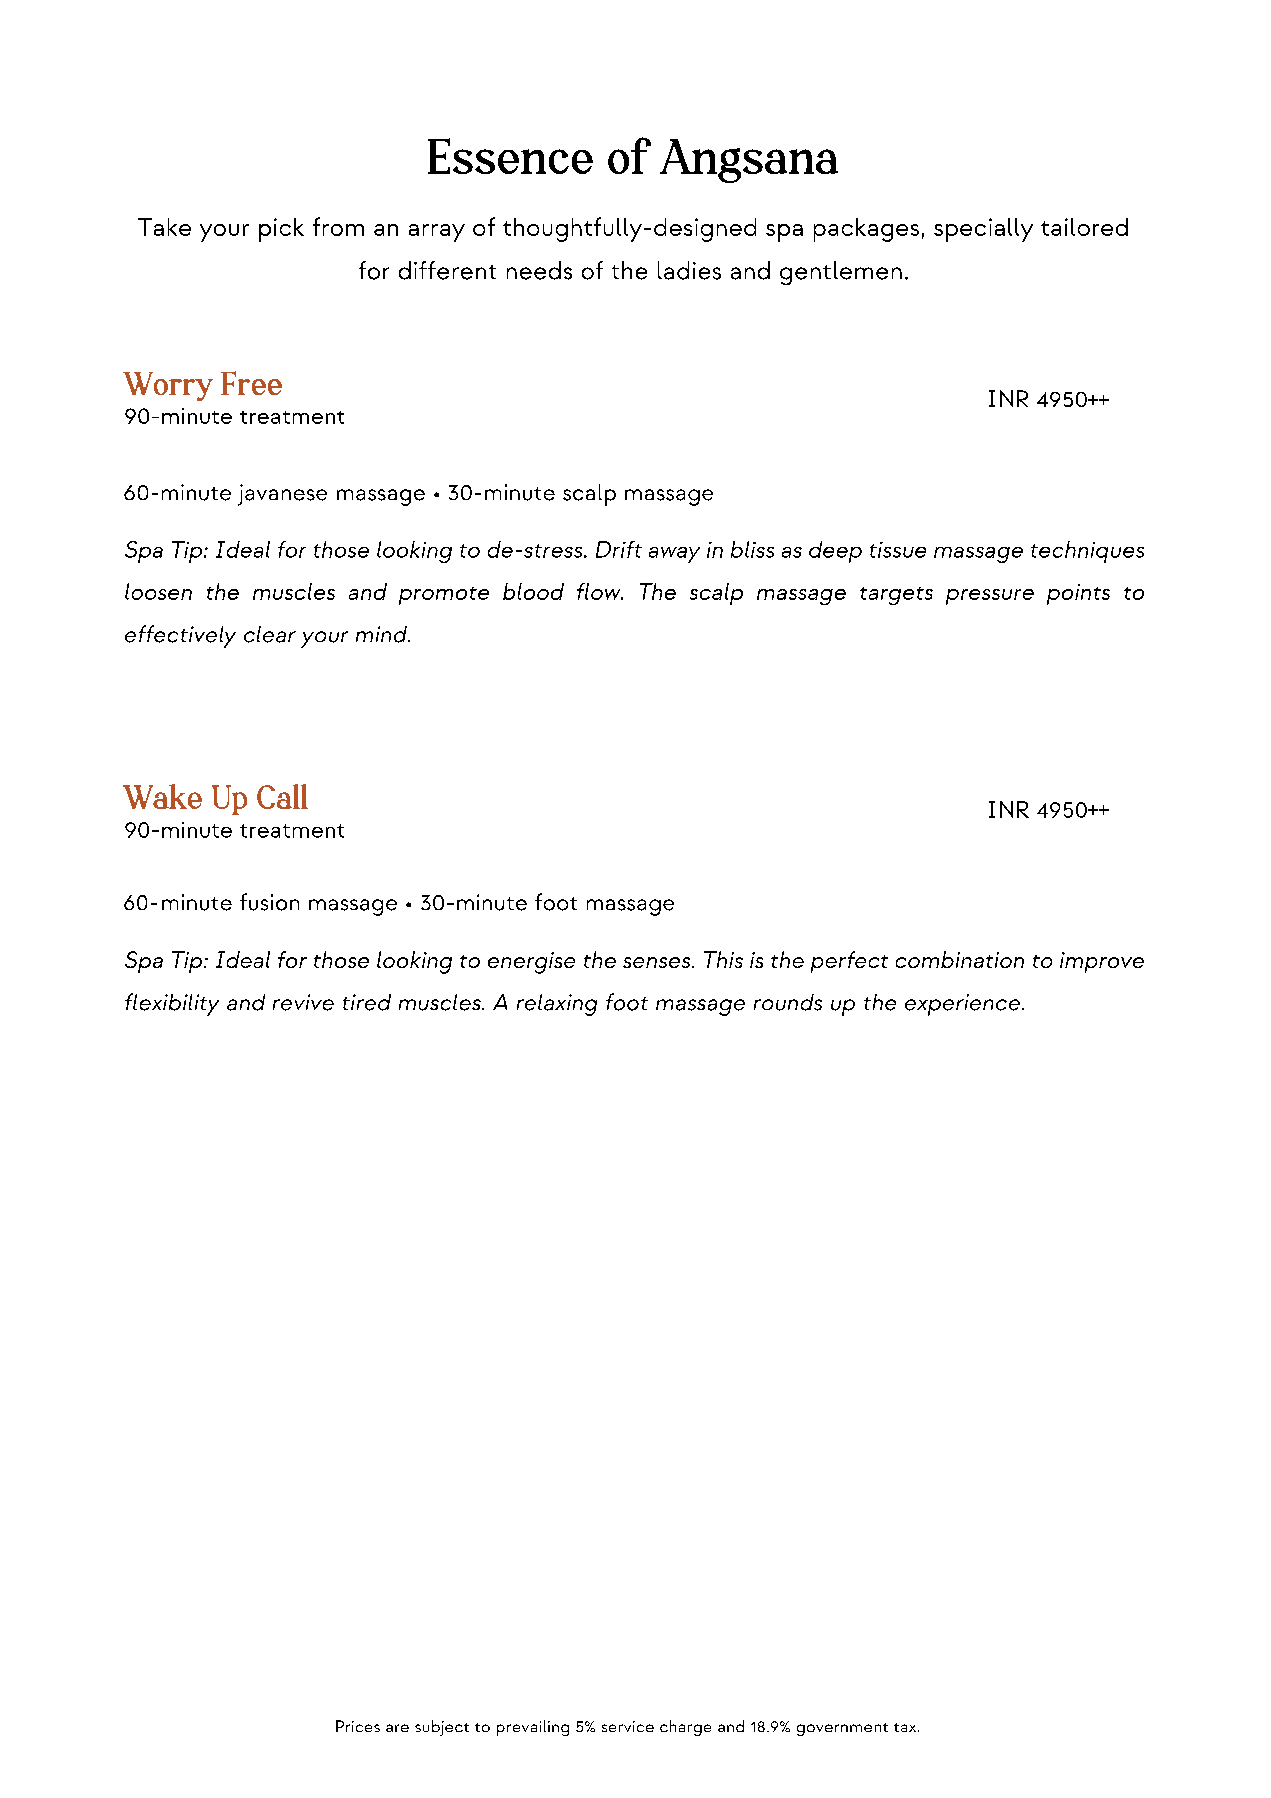 Image resolution: width=1271 pixels, height=1798 pixels. Describe the element at coordinates (270, 634) in the document. I see `clear` at that location.
